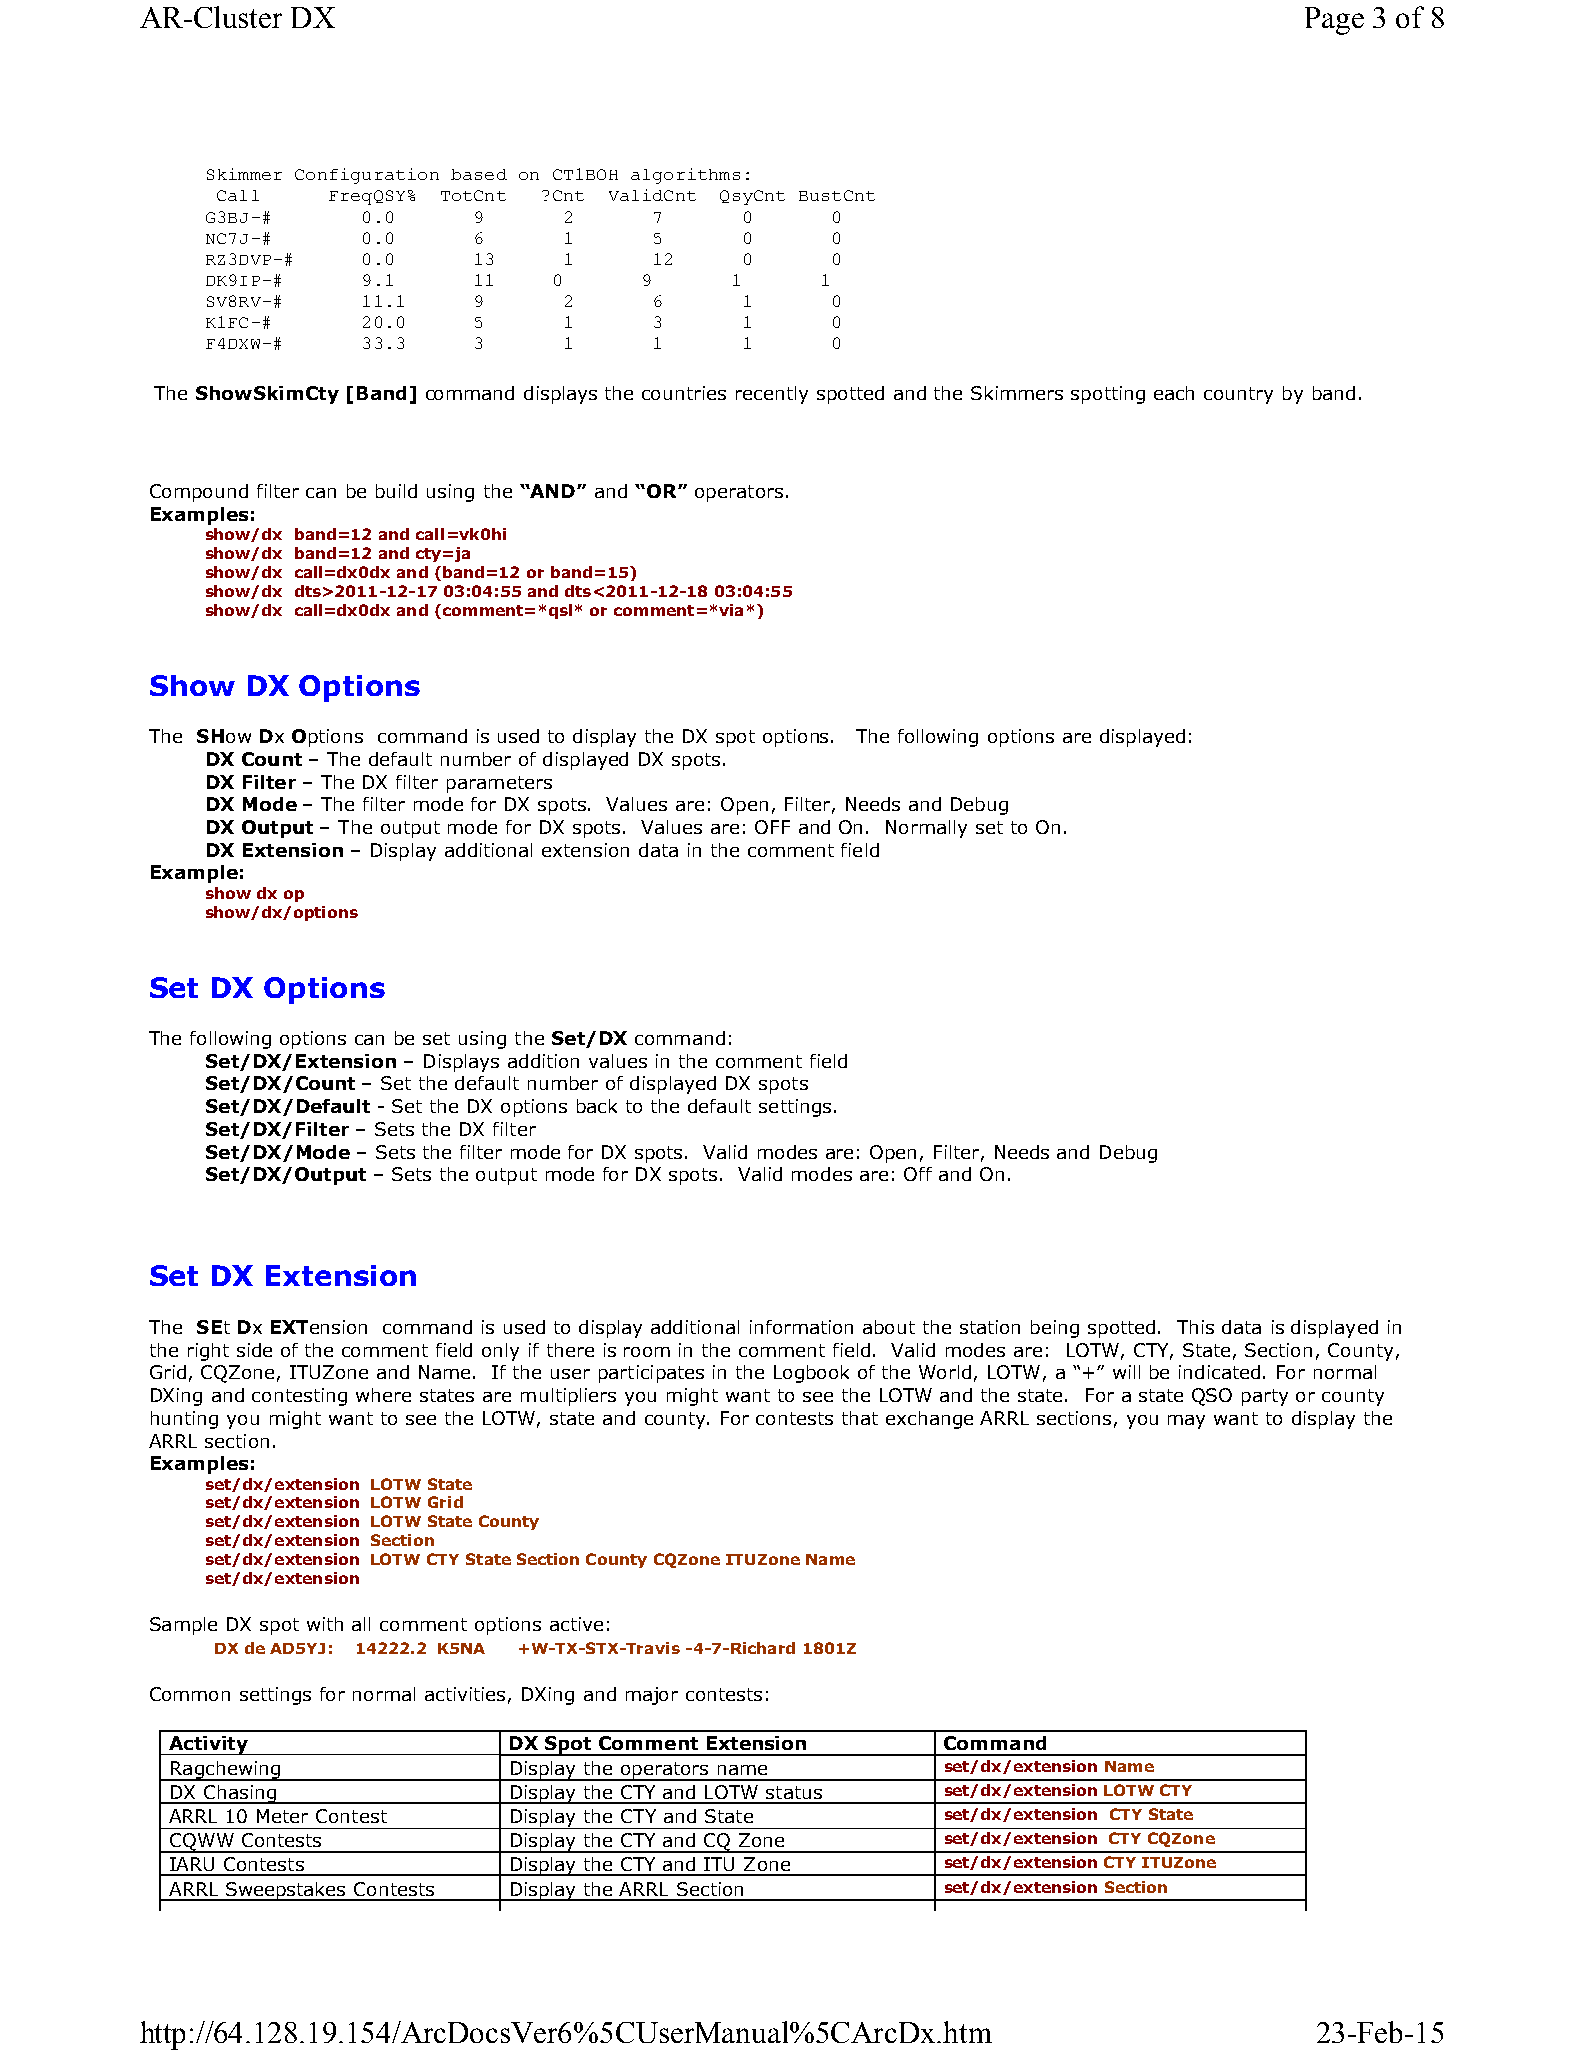 The height and width of the screenshot is (2051, 1585). I want to click on algorithms, so click(685, 176).
